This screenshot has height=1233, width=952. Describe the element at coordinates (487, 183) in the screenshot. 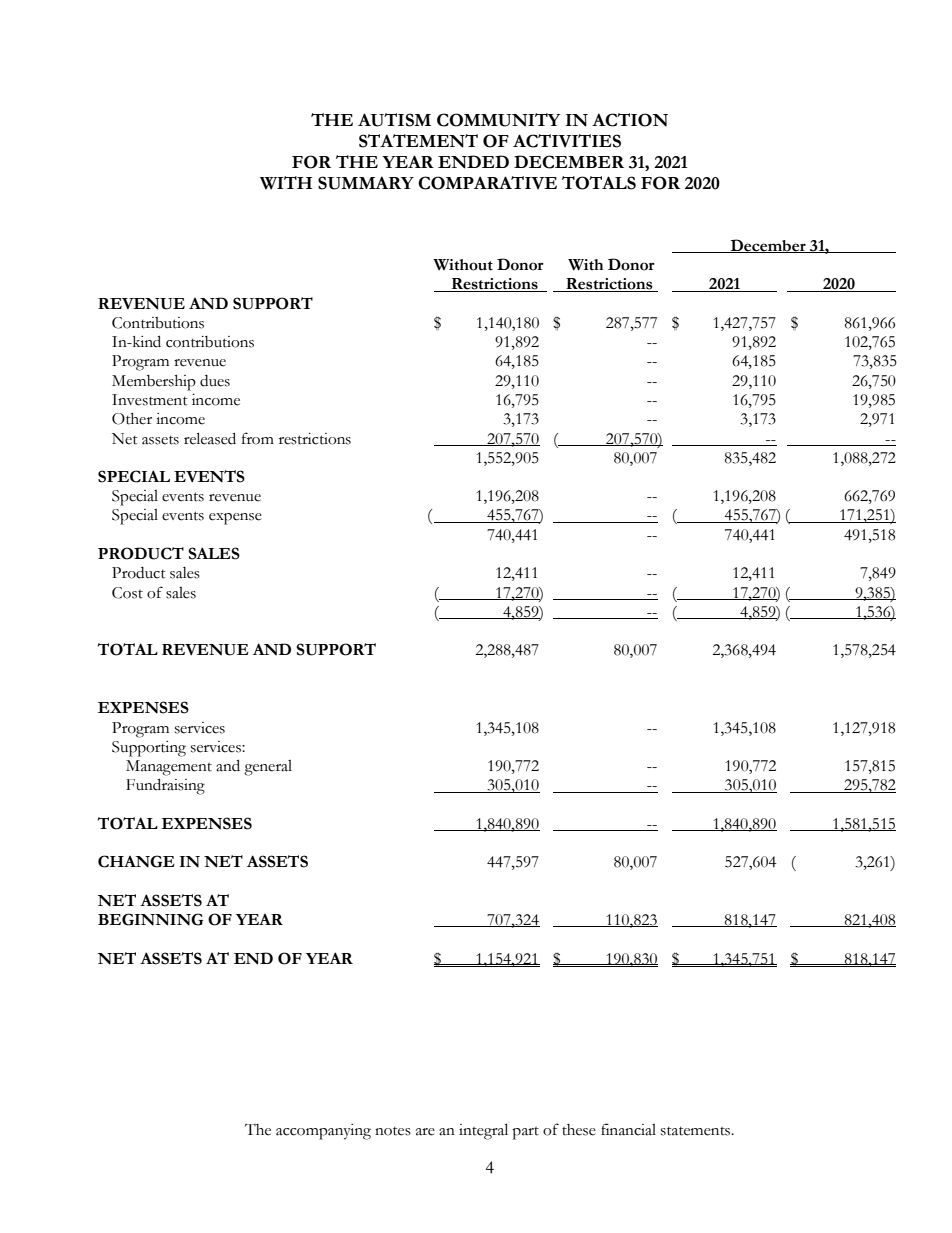

I see `COMPARATIVE` at that location.
